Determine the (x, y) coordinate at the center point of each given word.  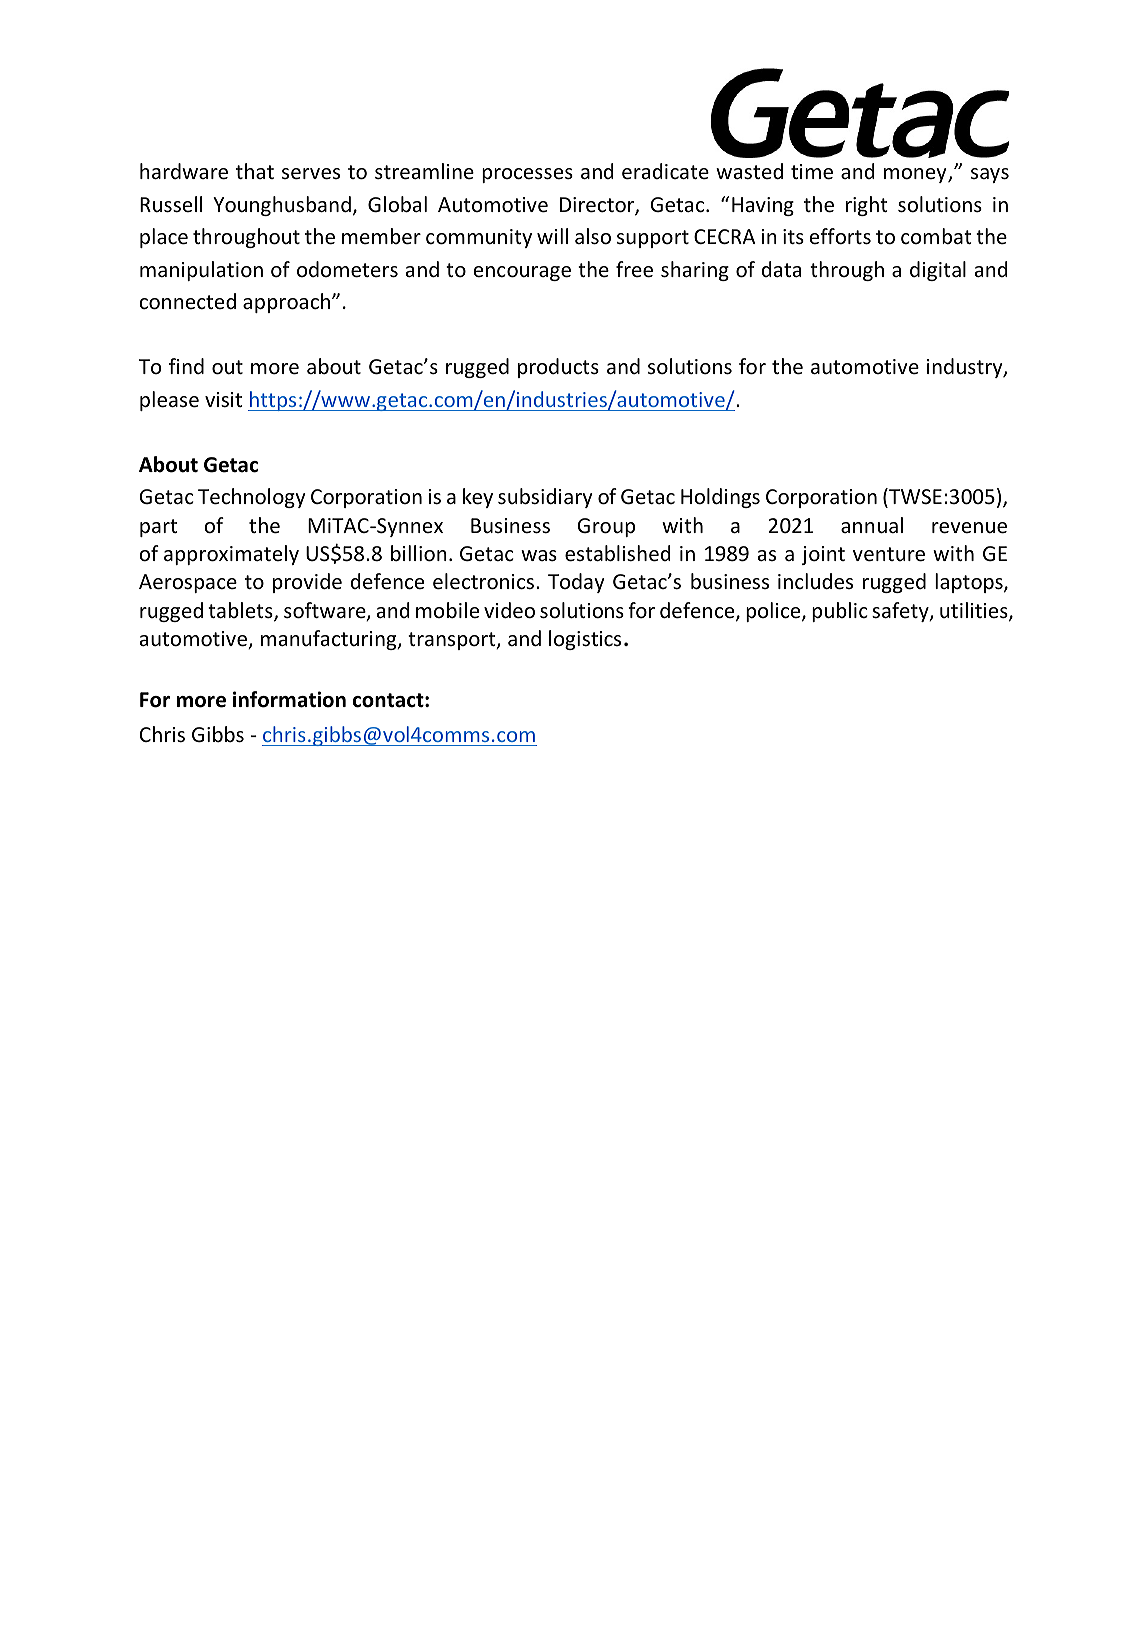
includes (815, 581)
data (781, 269)
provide (307, 583)
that (255, 171)
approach (288, 303)
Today (576, 583)
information (289, 699)
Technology (252, 498)
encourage (522, 273)
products (558, 368)
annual (872, 525)
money (916, 175)
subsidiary (545, 498)
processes (527, 175)
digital (938, 271)
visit (223, 399)
